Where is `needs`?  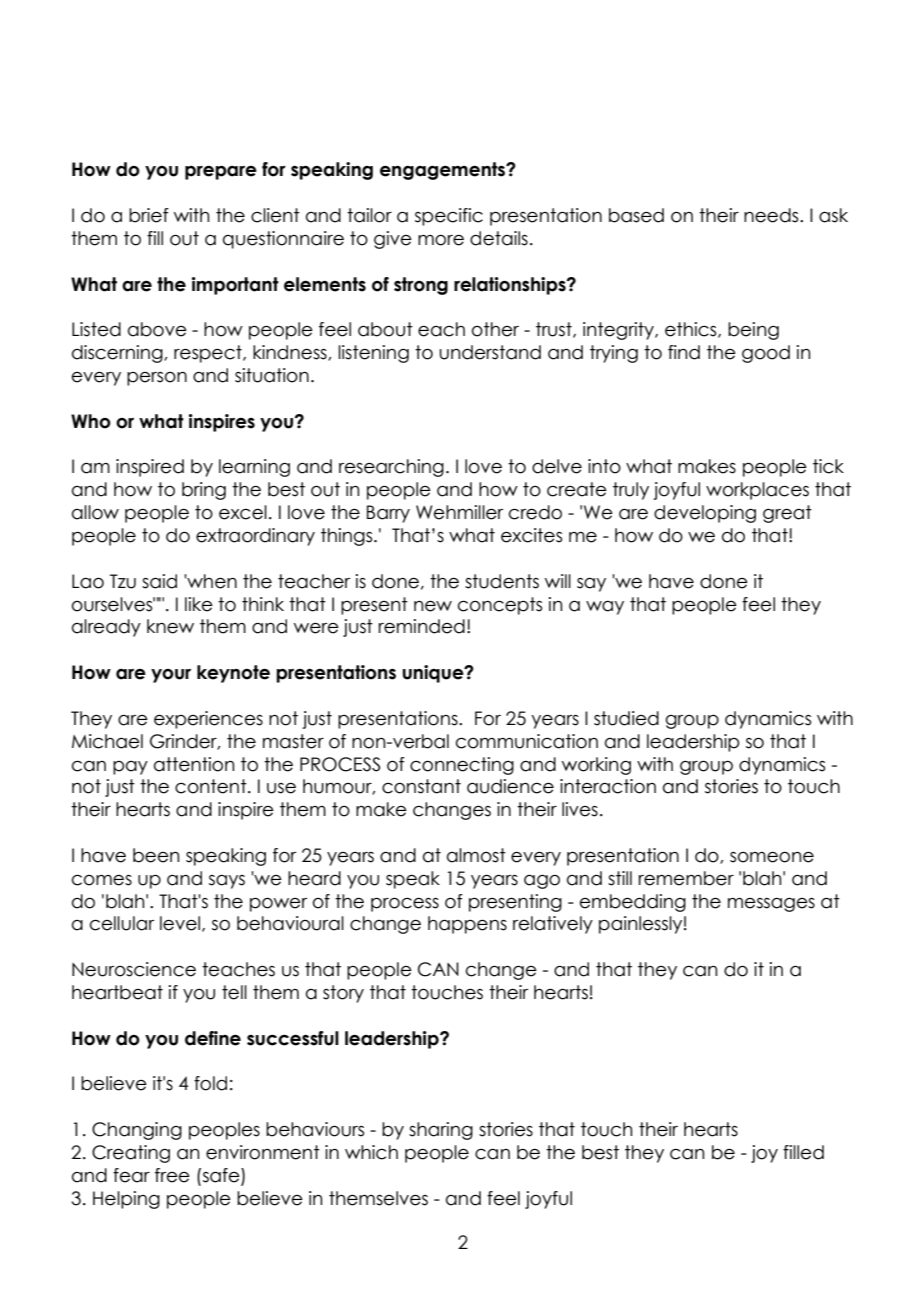
needs is located at coordinates (772, 215).
